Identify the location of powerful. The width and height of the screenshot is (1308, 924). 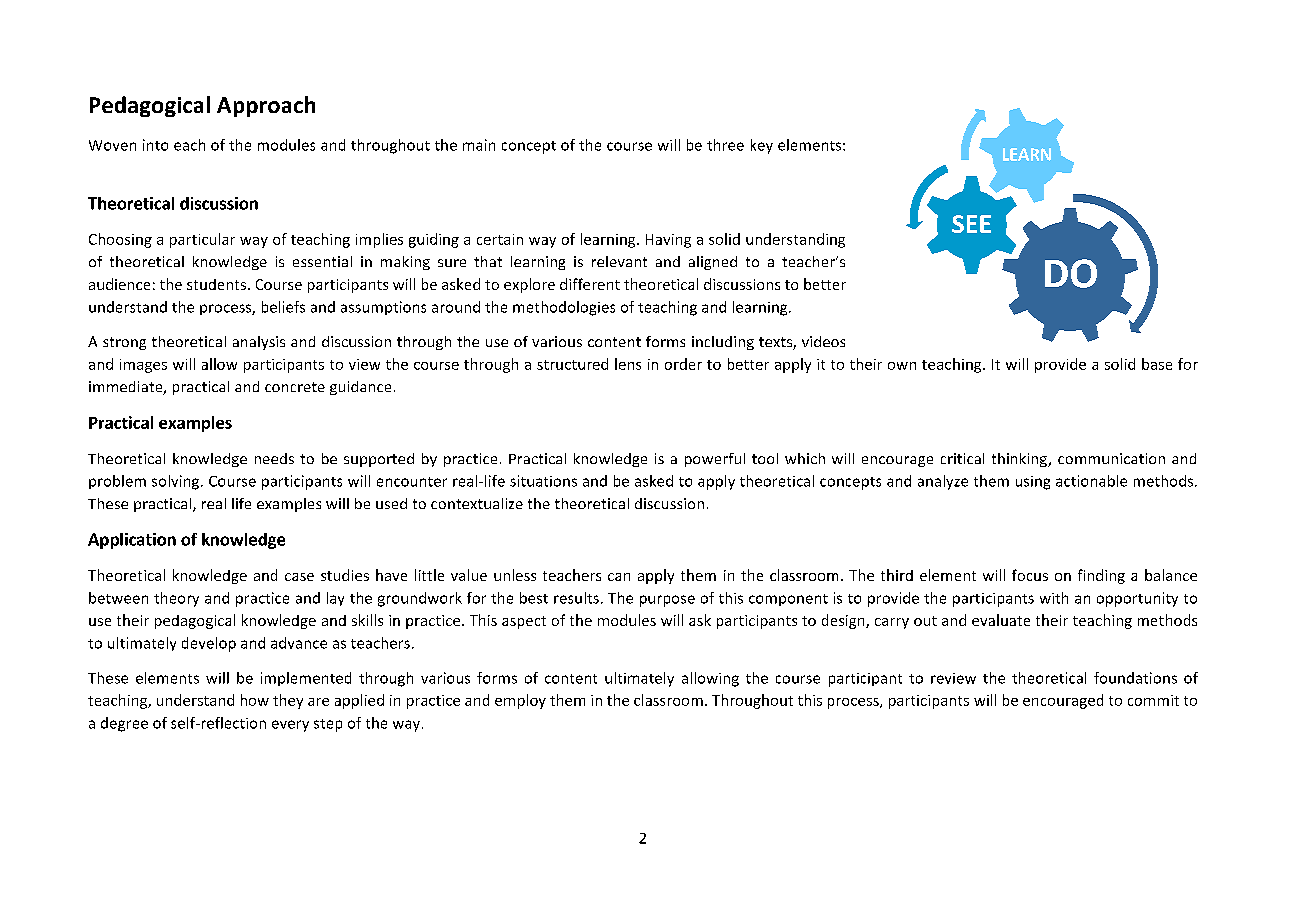
(715, 460).
